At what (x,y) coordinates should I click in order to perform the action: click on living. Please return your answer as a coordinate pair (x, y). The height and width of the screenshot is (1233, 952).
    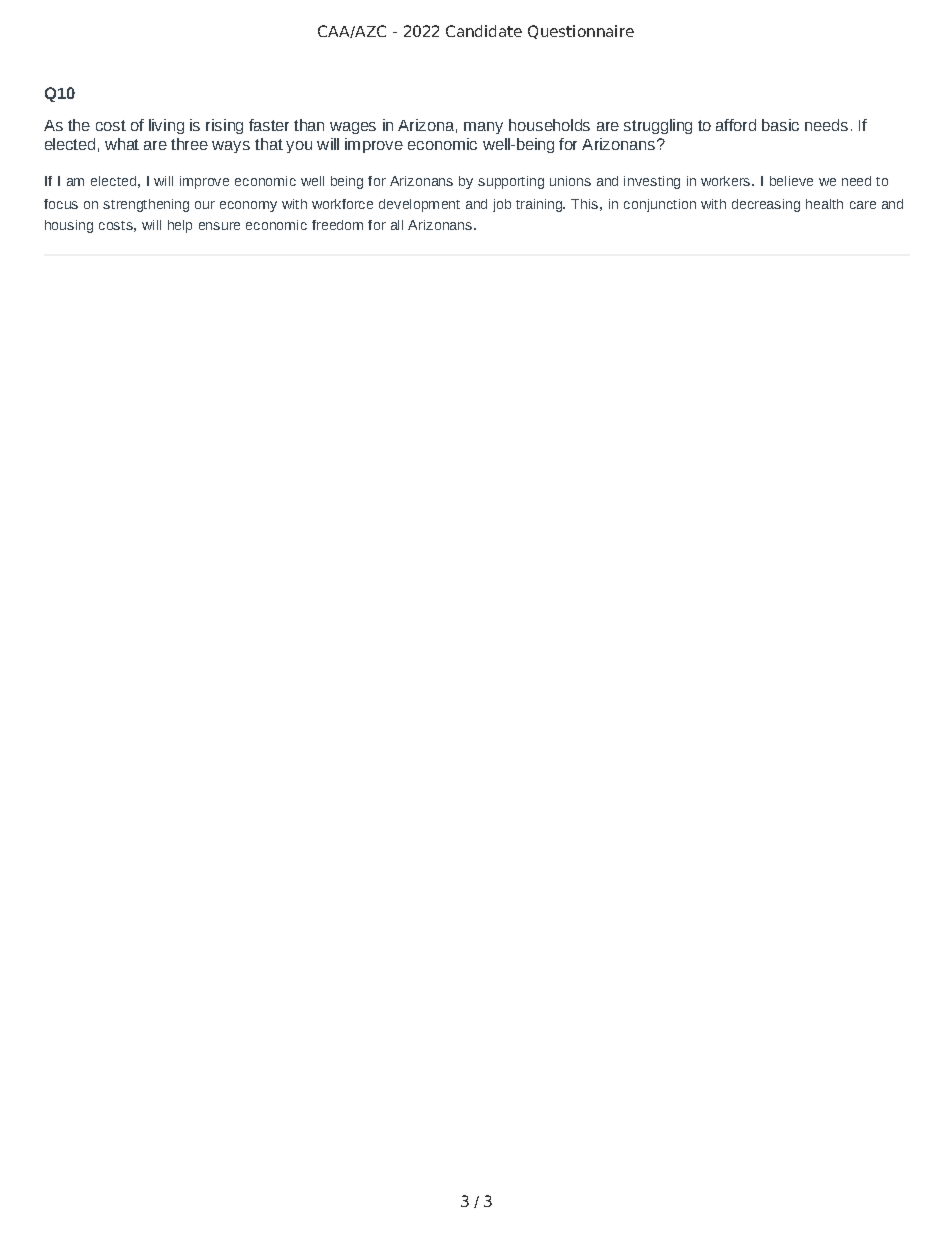
    Looking at the image, I should click on (166, 126).
